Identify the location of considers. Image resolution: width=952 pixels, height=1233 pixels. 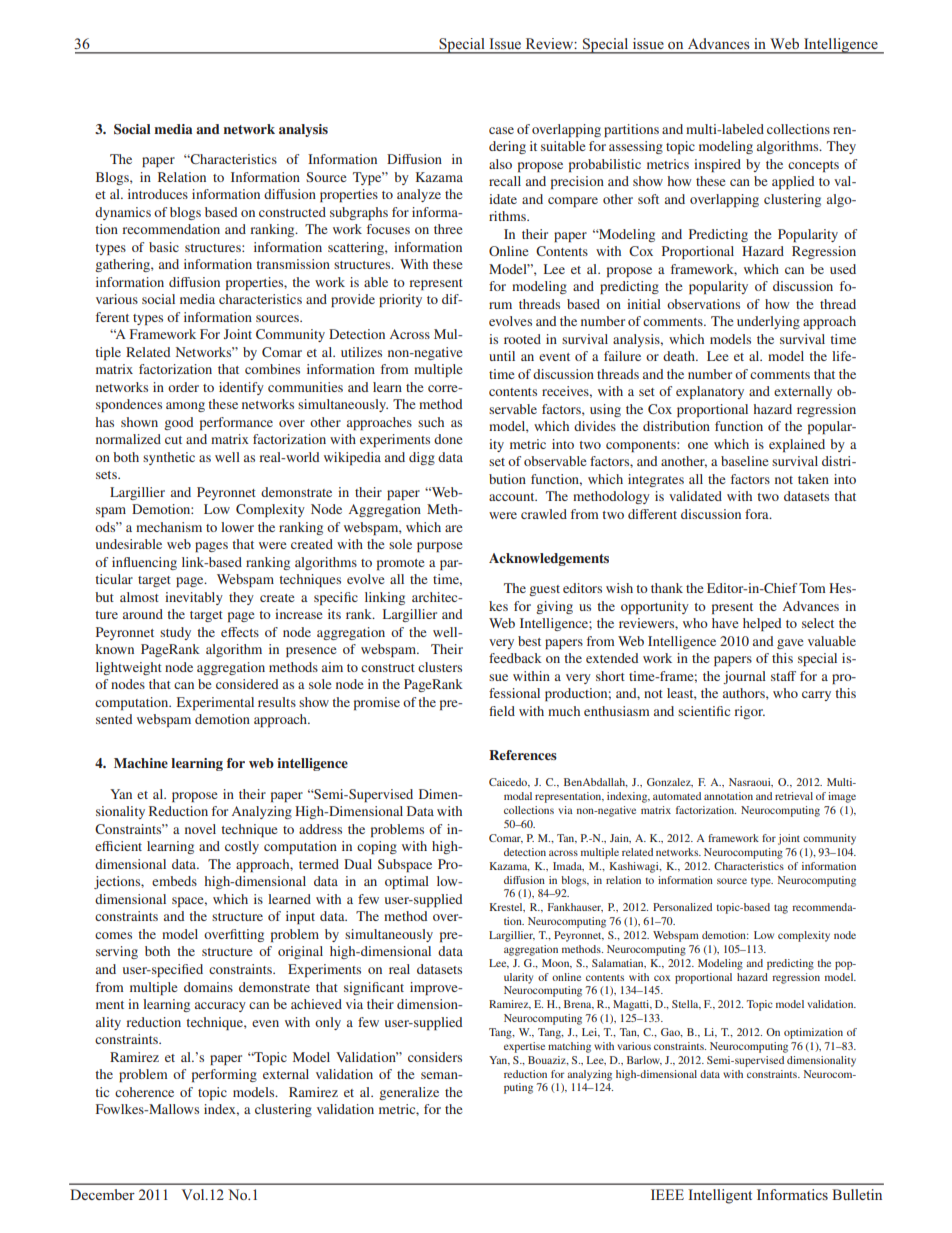
(435, 1057).
